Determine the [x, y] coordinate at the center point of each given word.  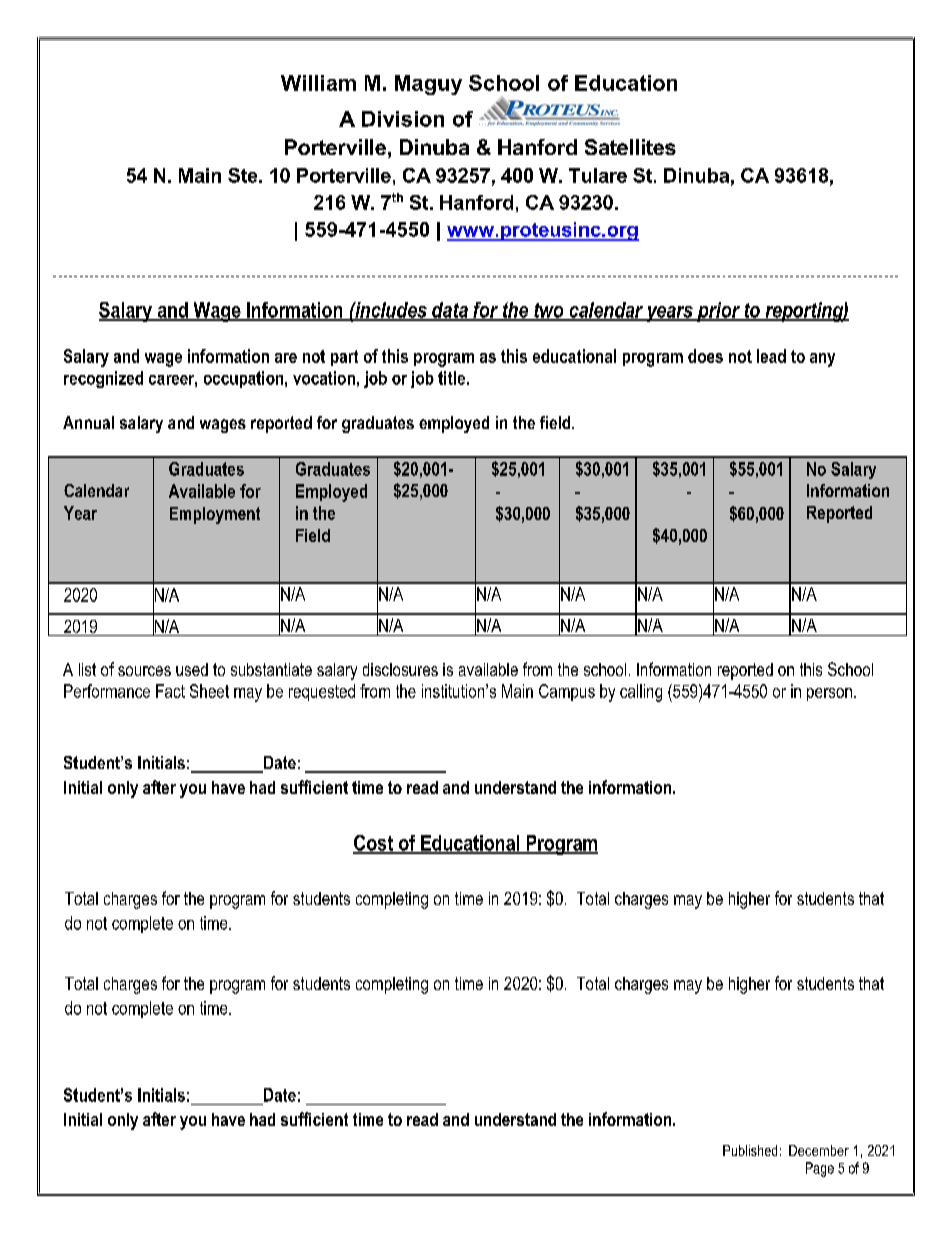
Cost [374, 844]
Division [403, 119]
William [318, 83]
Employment [215, 515]
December [819, 1150]
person [829, 694]
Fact [170, 691]
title [451, 378]
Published [750, 1150]
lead [771, 356]
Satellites [630, 147]
